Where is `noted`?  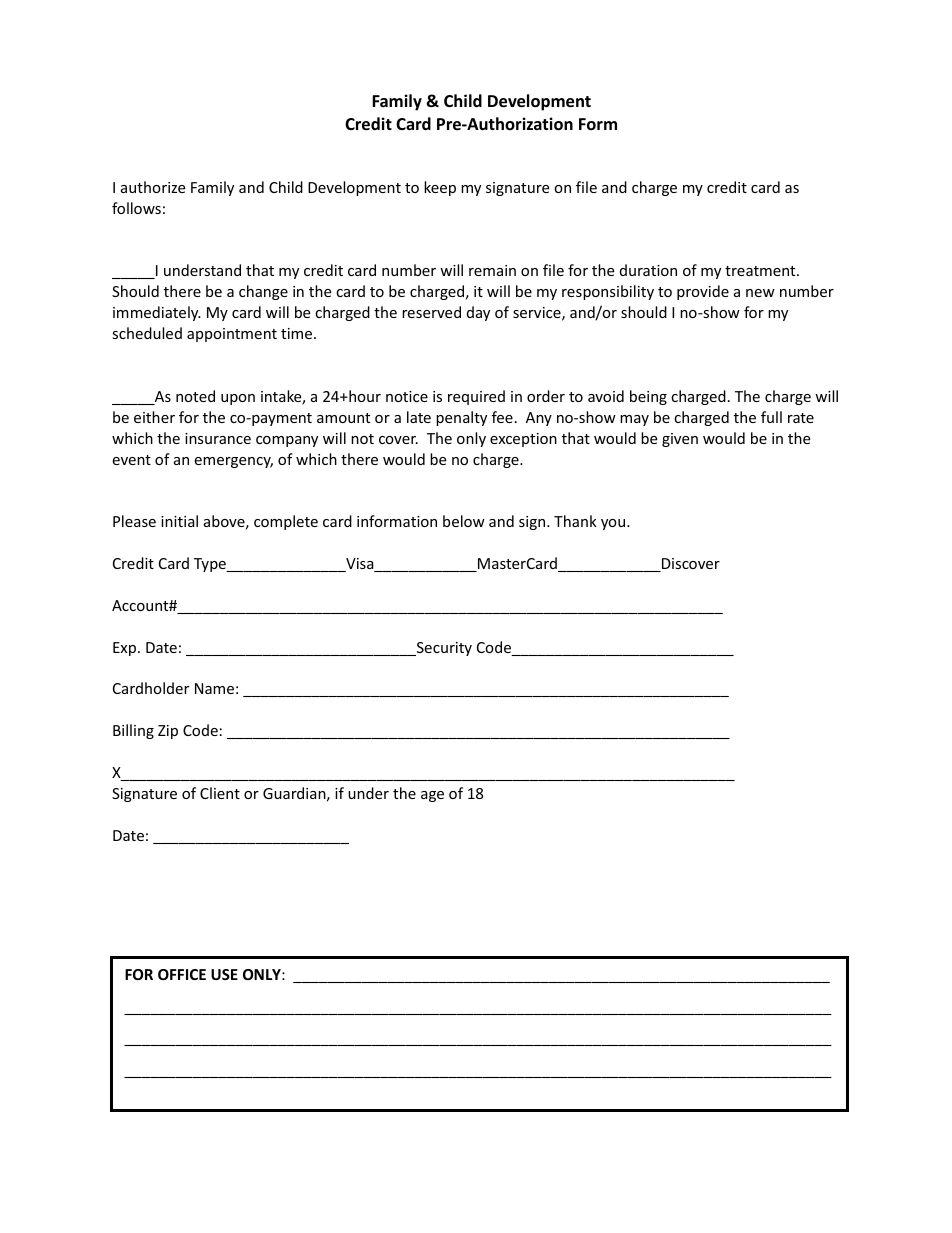 noted is located at coordinates (195, 396).
